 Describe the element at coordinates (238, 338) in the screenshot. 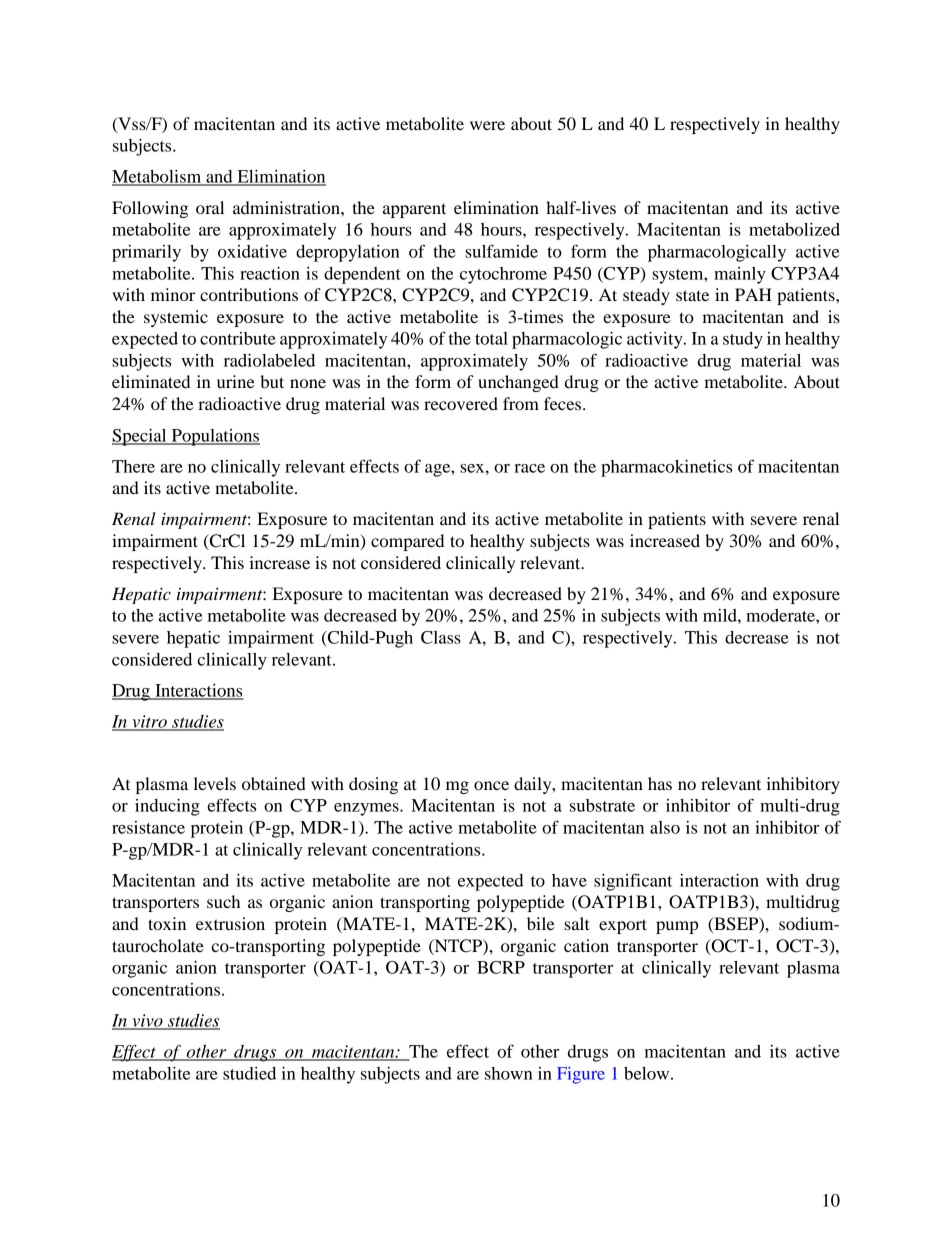

I see `contribute` at that location.
